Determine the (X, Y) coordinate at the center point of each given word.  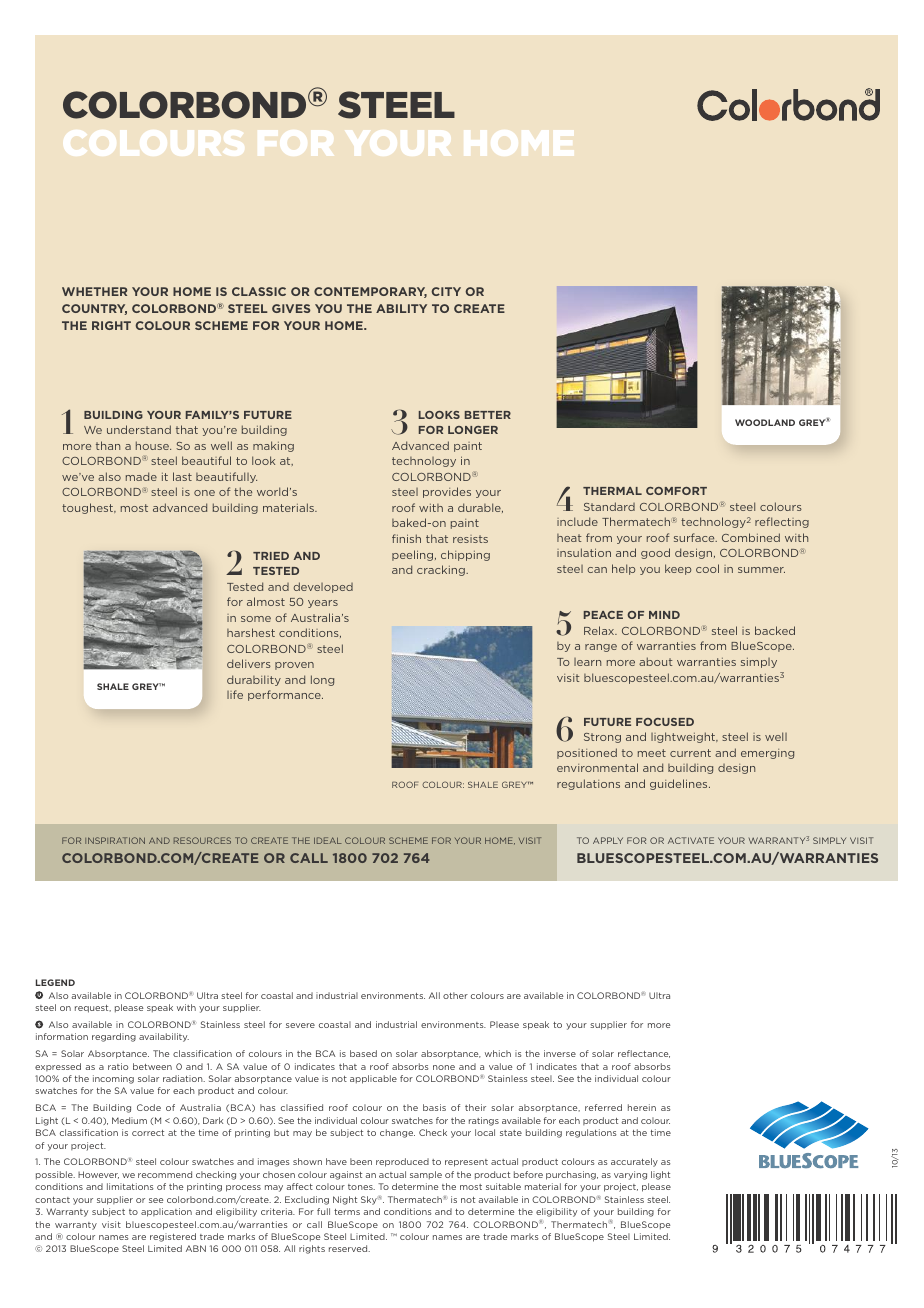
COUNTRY (94, 309)
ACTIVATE (691, 840)
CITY (446, 291)
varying (630, 1175)
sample (426, 1175)
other (455, 995)
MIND (664, 615)
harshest (251, 632)
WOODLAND (765, 422)
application (166, 1212)
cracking (442, 570)
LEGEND (55, 982)
